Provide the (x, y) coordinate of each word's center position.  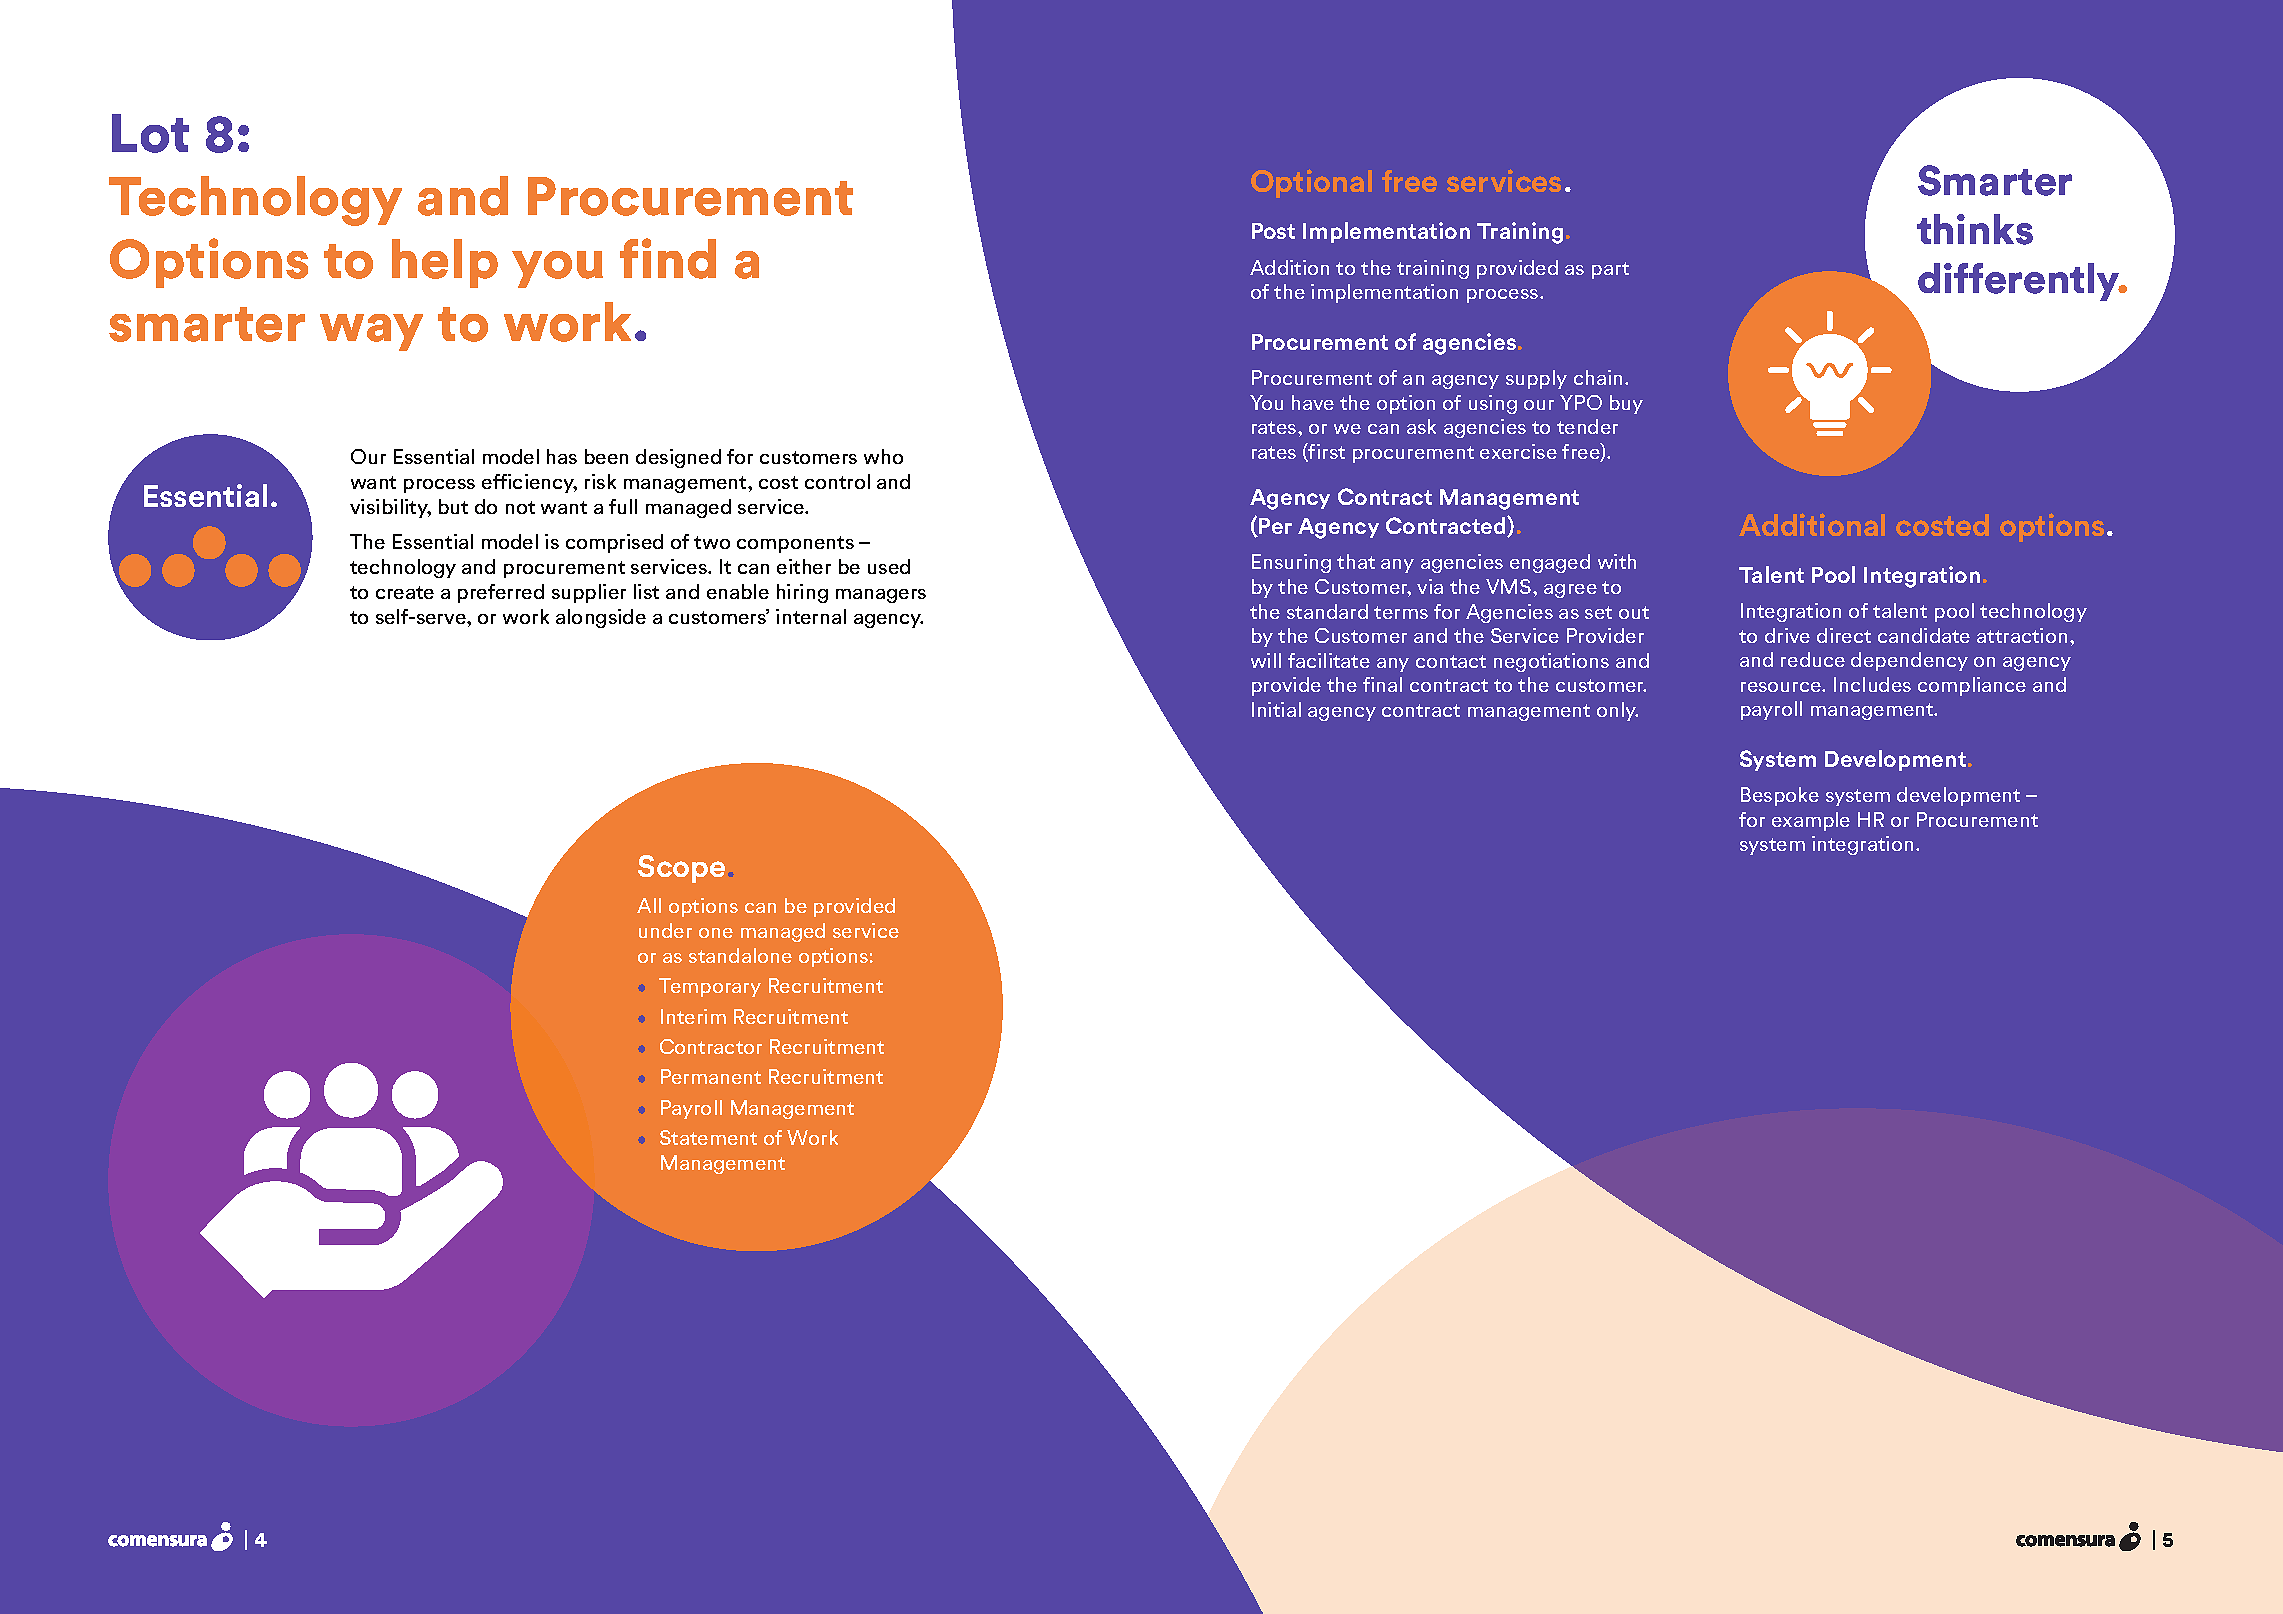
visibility (390, 508)
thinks (1975, 229)
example (1811, 821)
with (1617, 561)
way (371, 332)
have (1313, 402)
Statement (708, 1137)
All (649, 905)
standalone (740, 955)
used (889, 566)
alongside (601, 618)
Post (1273, 231)
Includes (1872, 684)
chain (1598, 377)
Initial (1276, 709)
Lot (150, 133)
